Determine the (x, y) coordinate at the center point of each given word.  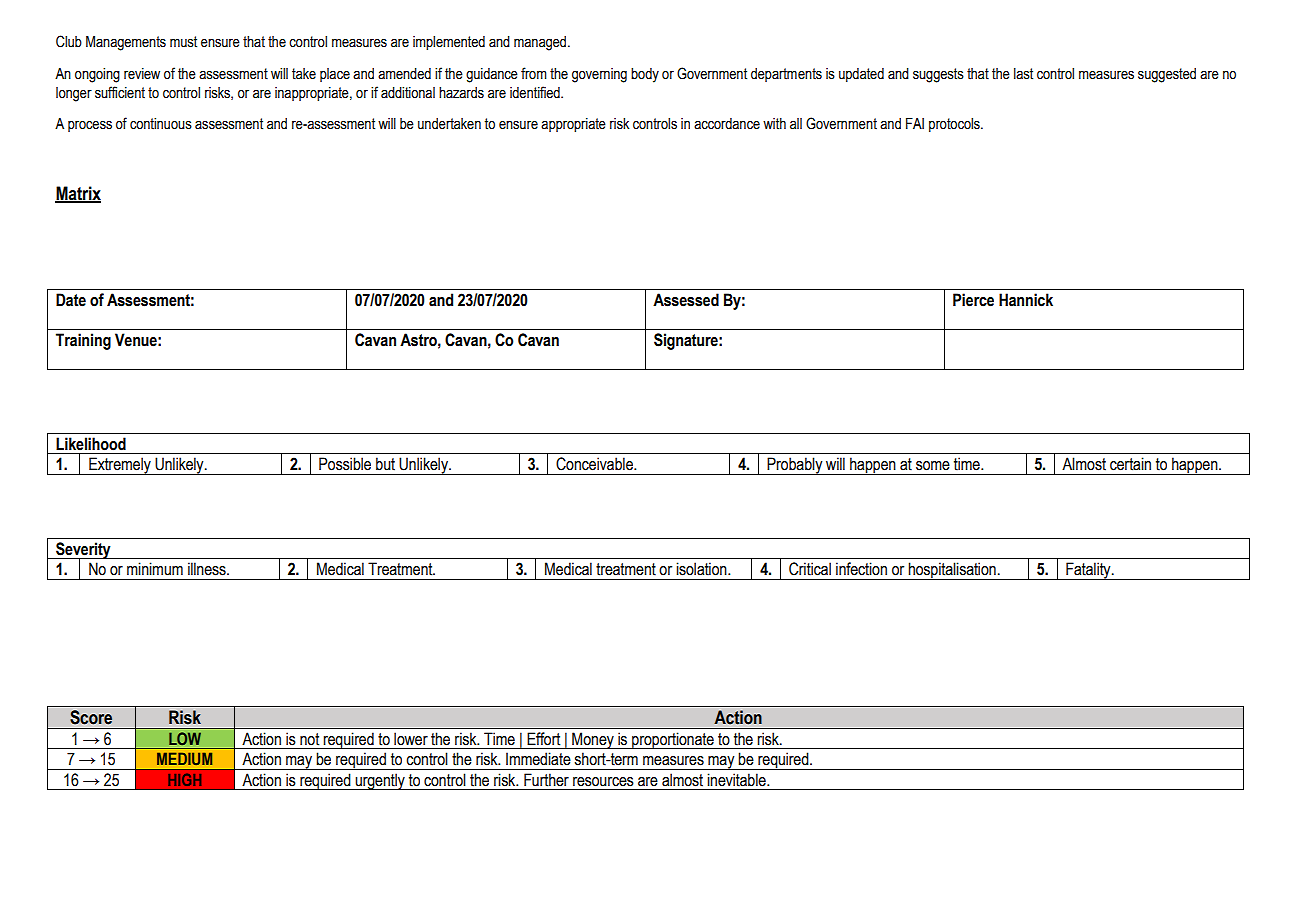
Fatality (1088, 571)
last (1023, 74)
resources (603, 782)
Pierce (973, 300)
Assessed (686, 300)
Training (83, 341)
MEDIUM (184, 758)
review (142, 74)
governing (599, 75)
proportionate (673, 740)
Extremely (120, 466)
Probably (795, 466)
